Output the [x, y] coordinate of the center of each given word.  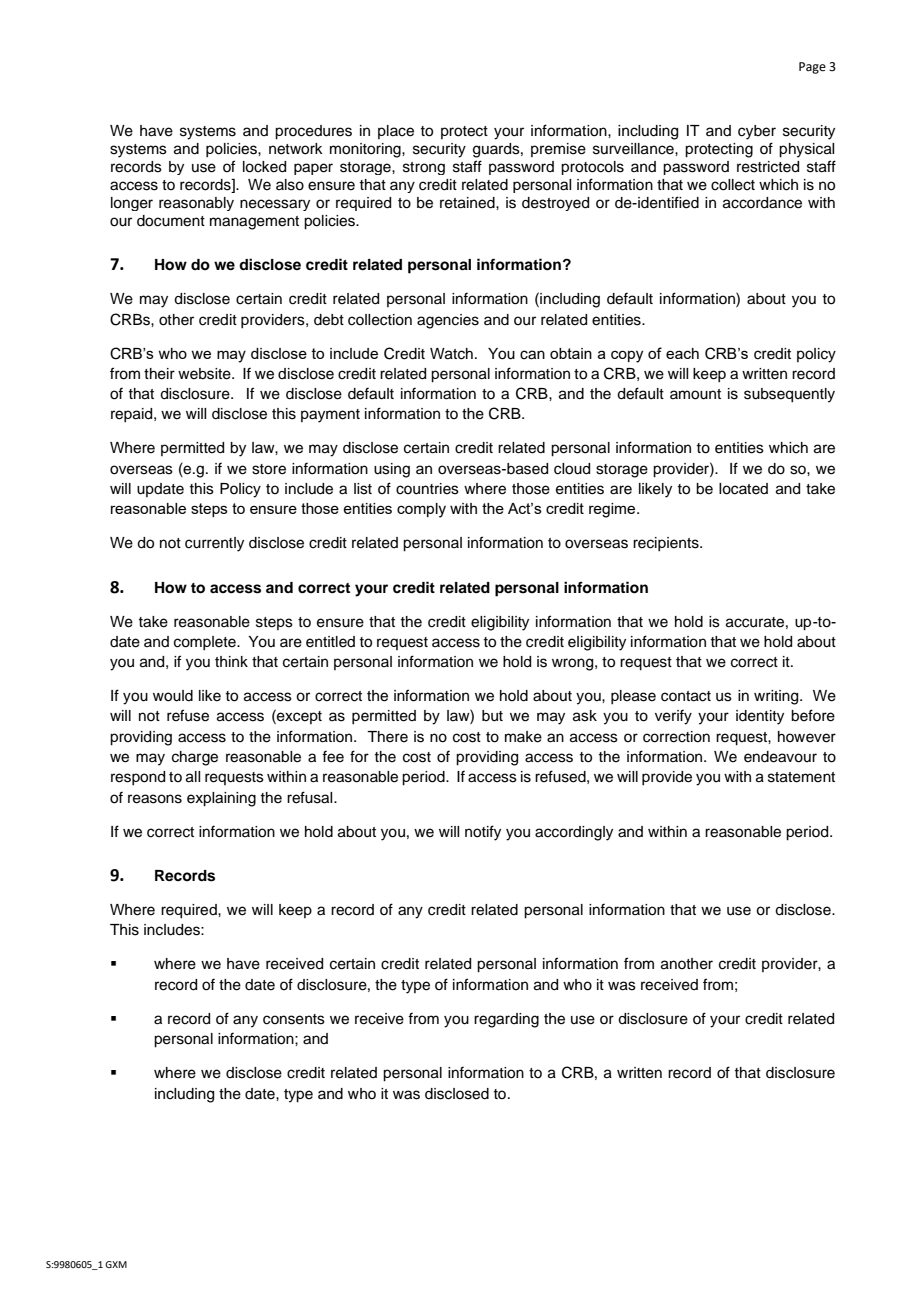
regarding [506, 1020]
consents [294, 1019]
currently [214, 544]
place [396, 132]
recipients [667, 544]
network [296, 149]
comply [421, 510]
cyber [757, 132]
